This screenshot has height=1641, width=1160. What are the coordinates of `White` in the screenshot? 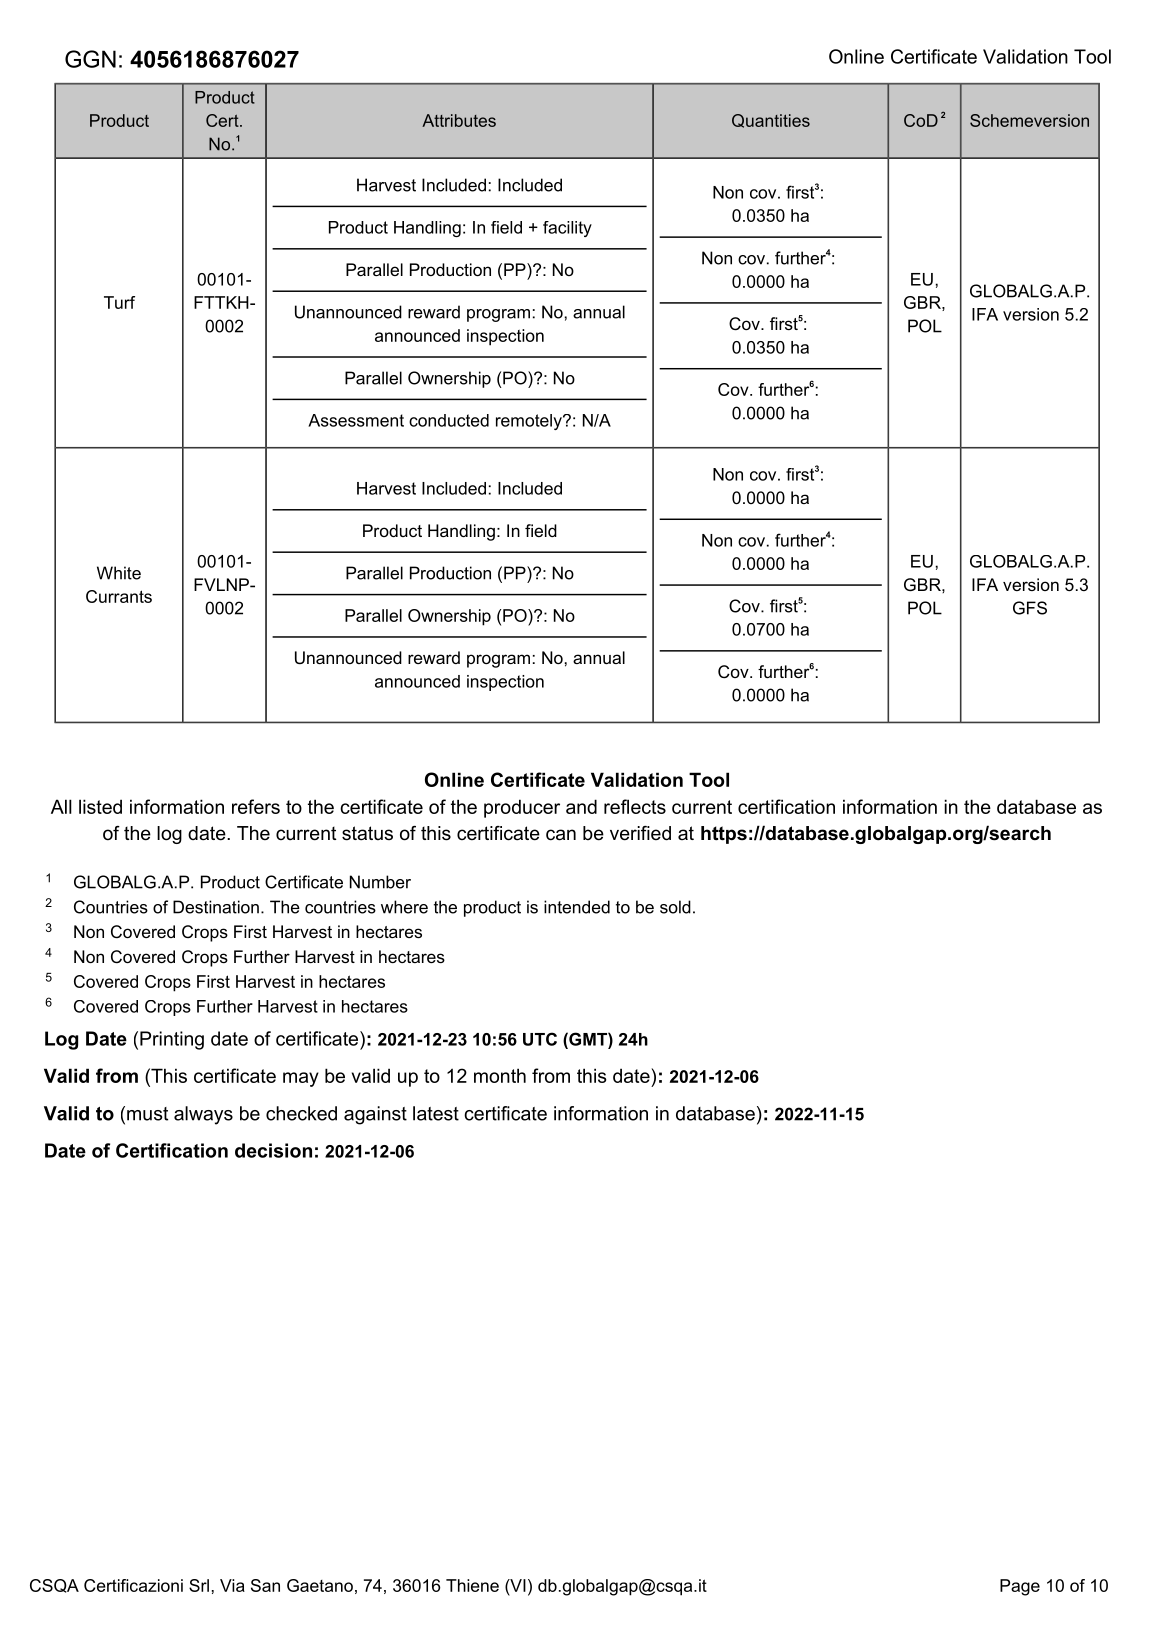 It's located at (119, 573).
